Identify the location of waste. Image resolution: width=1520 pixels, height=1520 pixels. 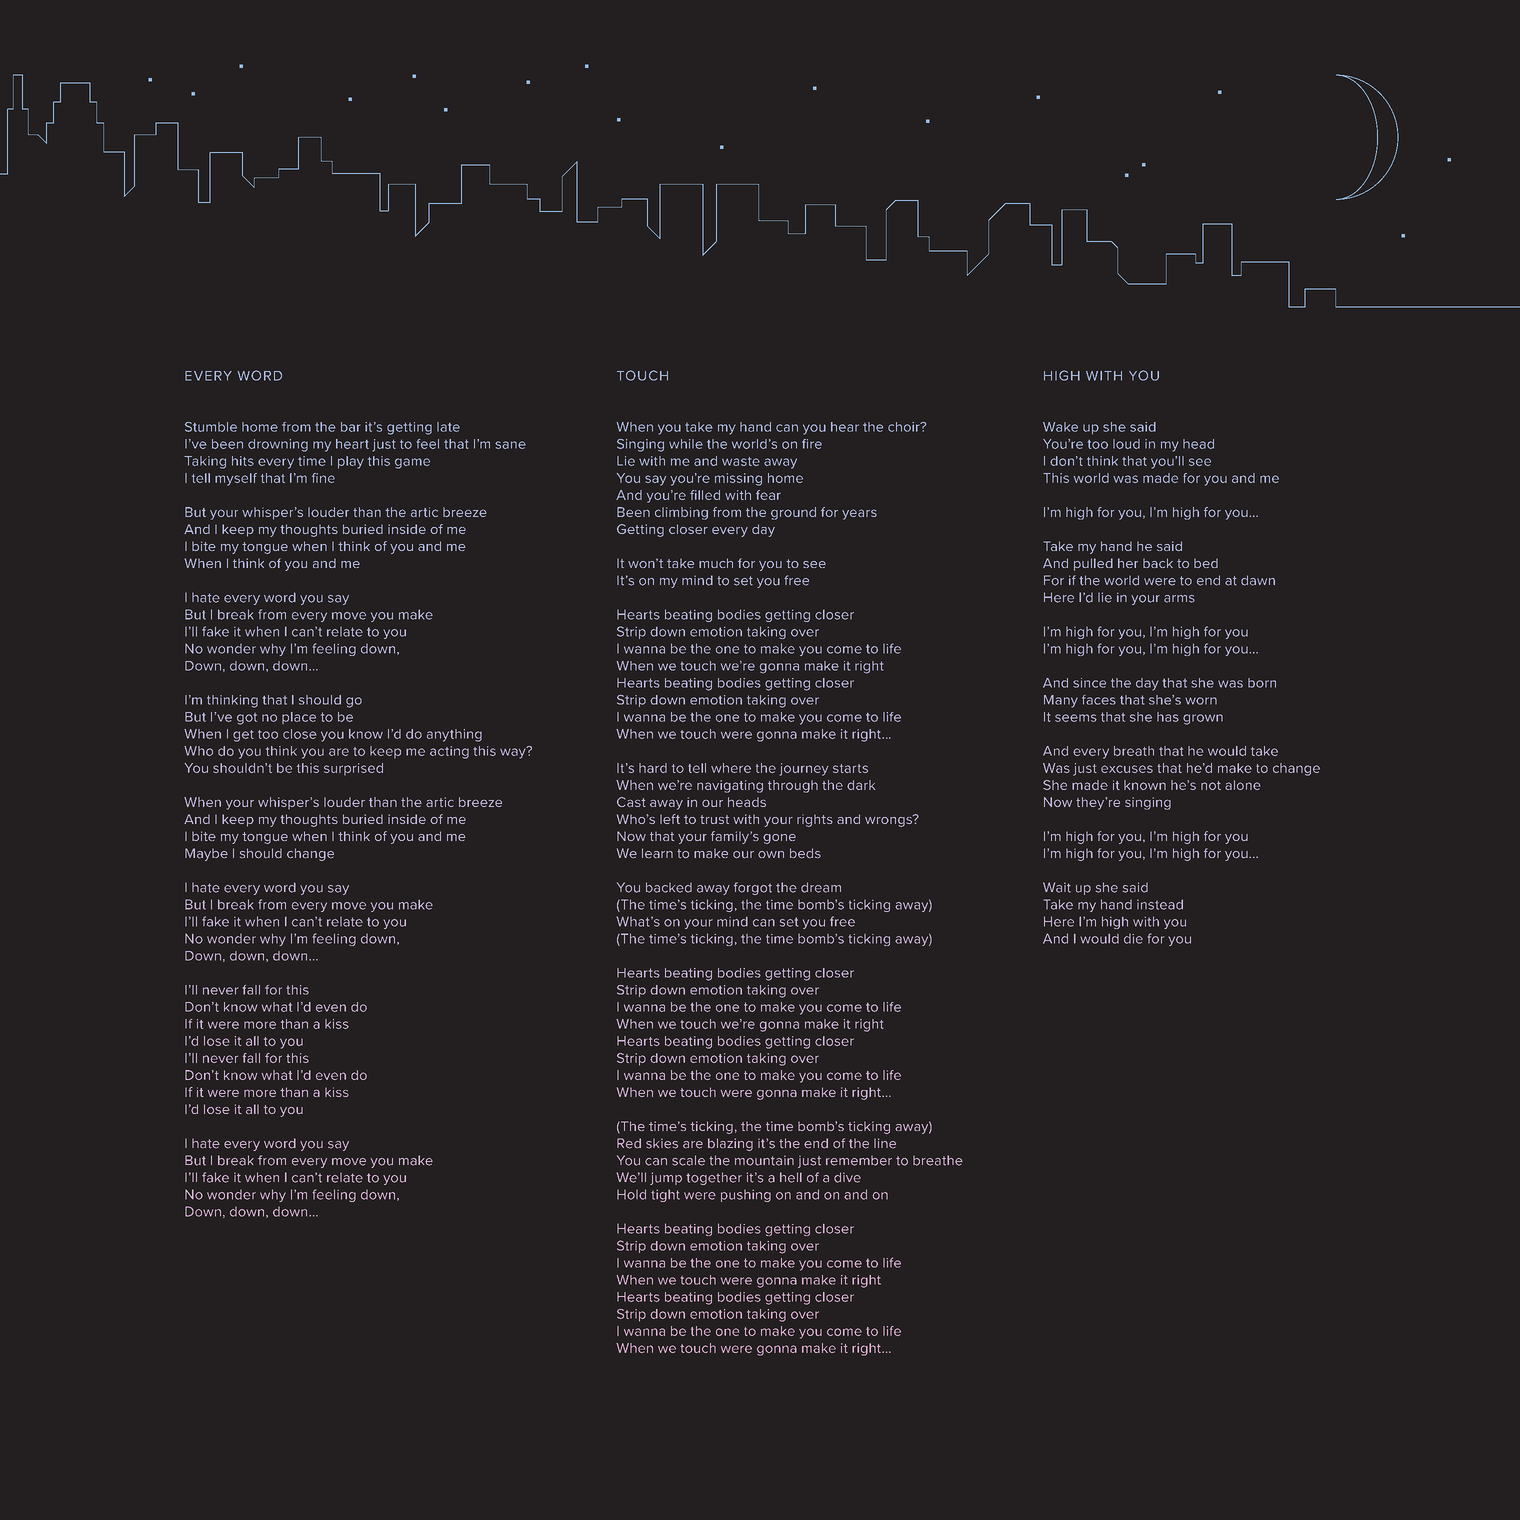
(741, 461).
